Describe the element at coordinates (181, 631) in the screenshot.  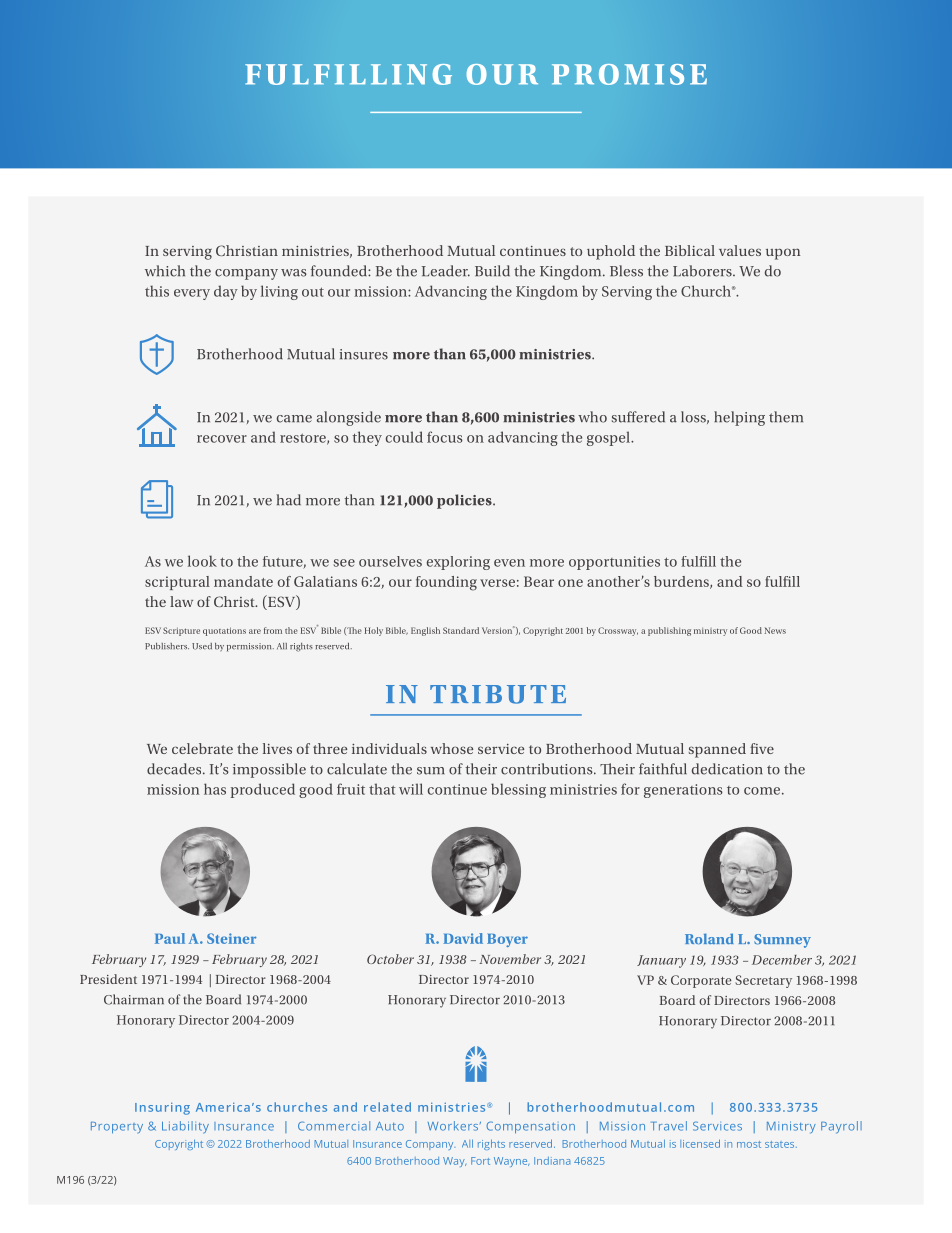
I see `Scripture` at that location.
